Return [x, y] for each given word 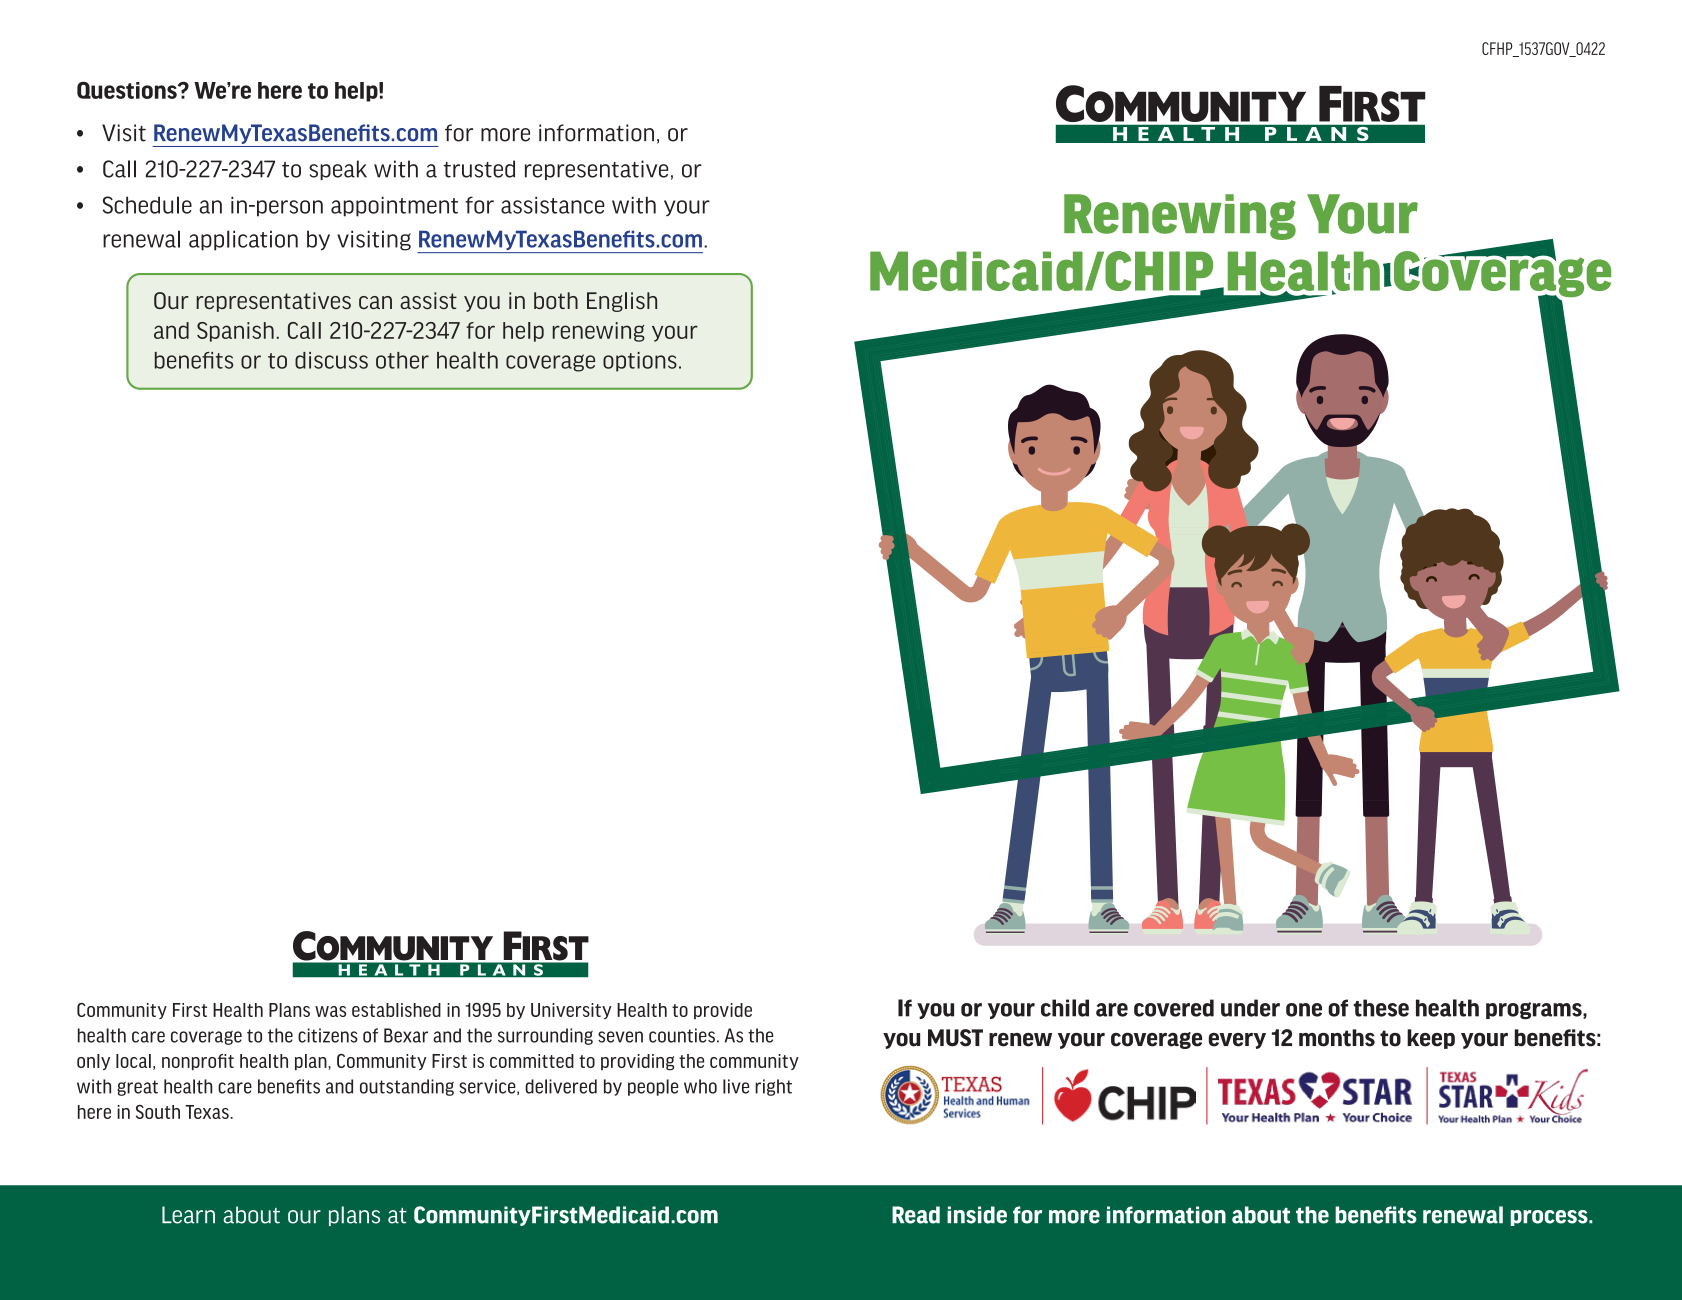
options [640, 362]
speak [338, 170]
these [1381, 1008]
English [622, 302]
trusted [479, 169]
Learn [188, 1215]
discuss [331, 360]
